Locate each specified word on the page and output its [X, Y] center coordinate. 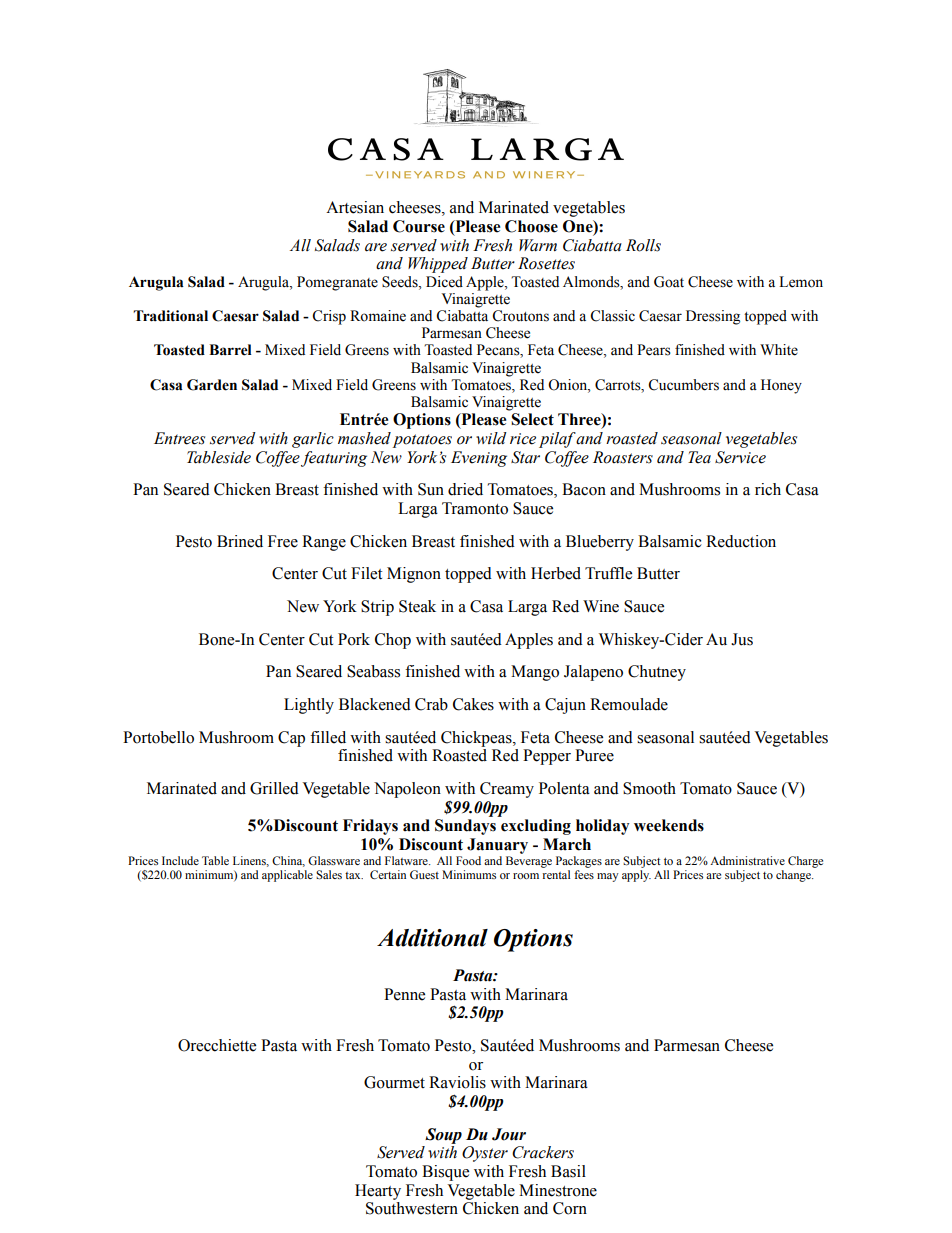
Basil [568, 1171]
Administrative [747, 860]
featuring [334, 459]
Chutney [657, 673]
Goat [669, 282]
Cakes [473, 704]
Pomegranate [337, 283]
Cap [291, 739]
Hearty [378, 1192]
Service [740, 457]
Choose [531, 226]
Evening [479, 459]
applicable [287, 876]
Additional [432, 938]
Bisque [445, 1173]
